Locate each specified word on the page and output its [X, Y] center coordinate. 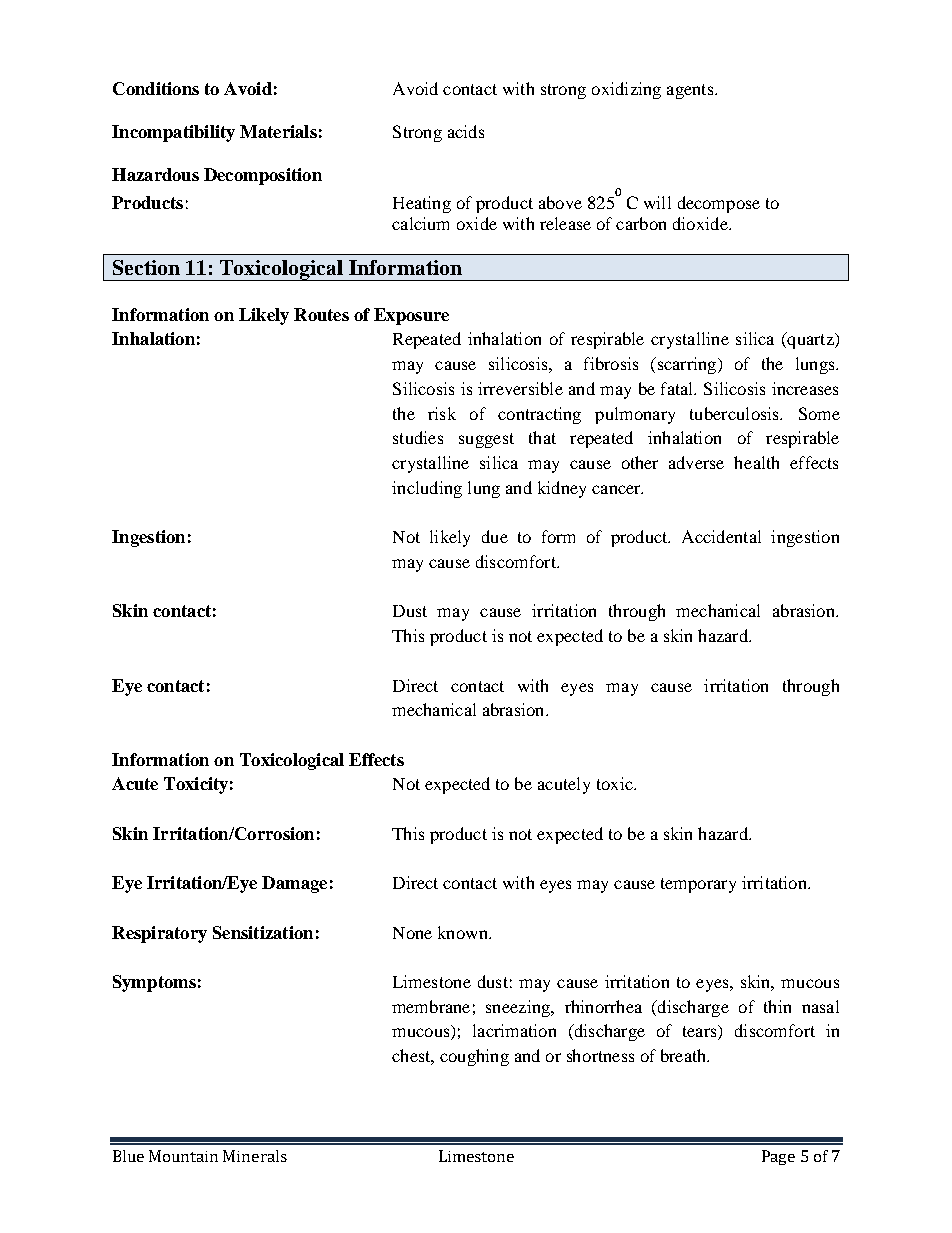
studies [418, 437]
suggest [486, 440]
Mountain [183, 1156]
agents [691, 91]
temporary [698, 885]
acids [466, 131]
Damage [294, 884]
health [756, 462]
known [464, 932]
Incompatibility [173, 133]
